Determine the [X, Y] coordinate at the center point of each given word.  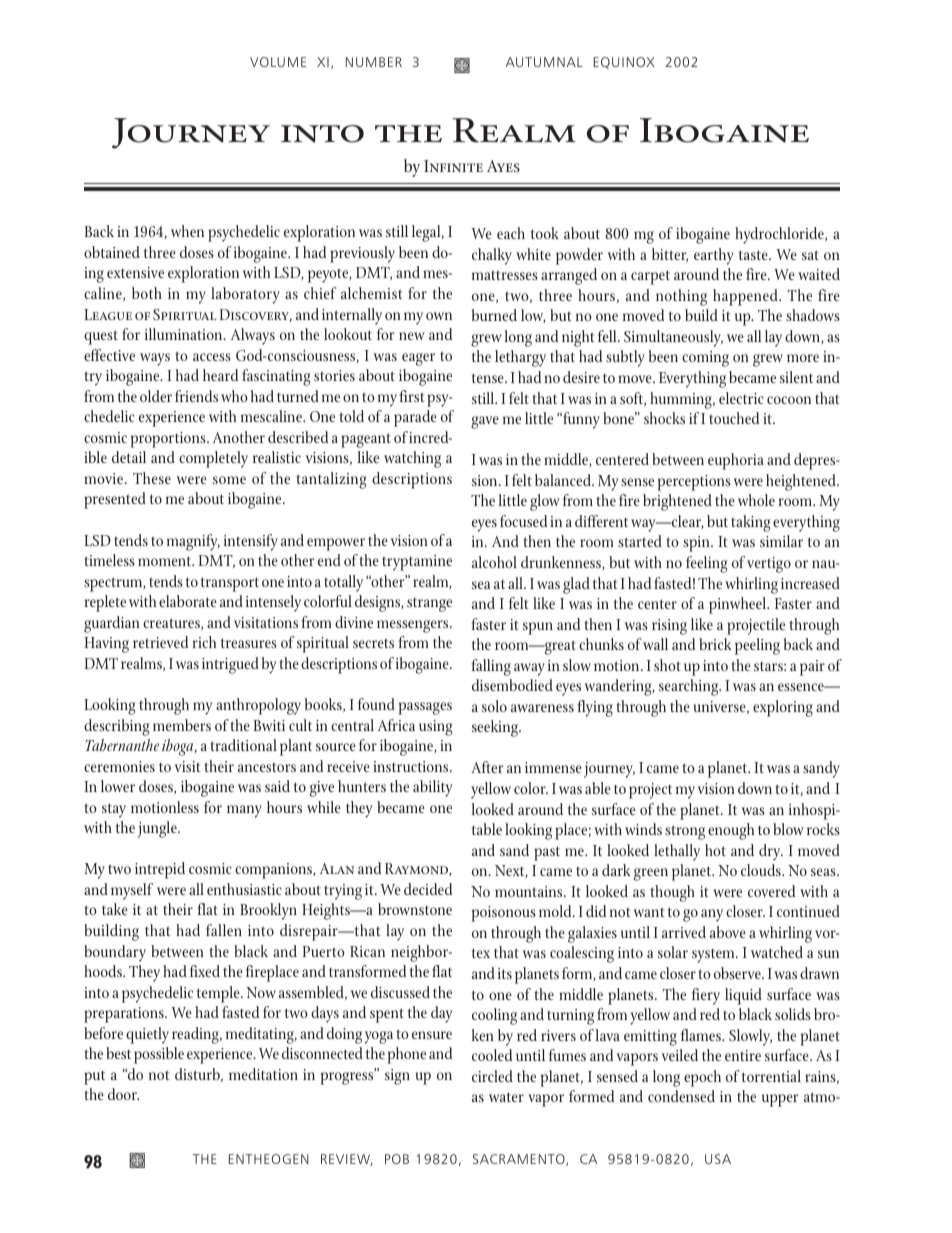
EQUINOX [624, 63]
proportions [169, 440]
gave [485, 422]
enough [731, 831]
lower [118, 786]
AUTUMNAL [544, 62]
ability [432, 788]
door [123, 1094]
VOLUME [278, 62]
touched [734, 418]
